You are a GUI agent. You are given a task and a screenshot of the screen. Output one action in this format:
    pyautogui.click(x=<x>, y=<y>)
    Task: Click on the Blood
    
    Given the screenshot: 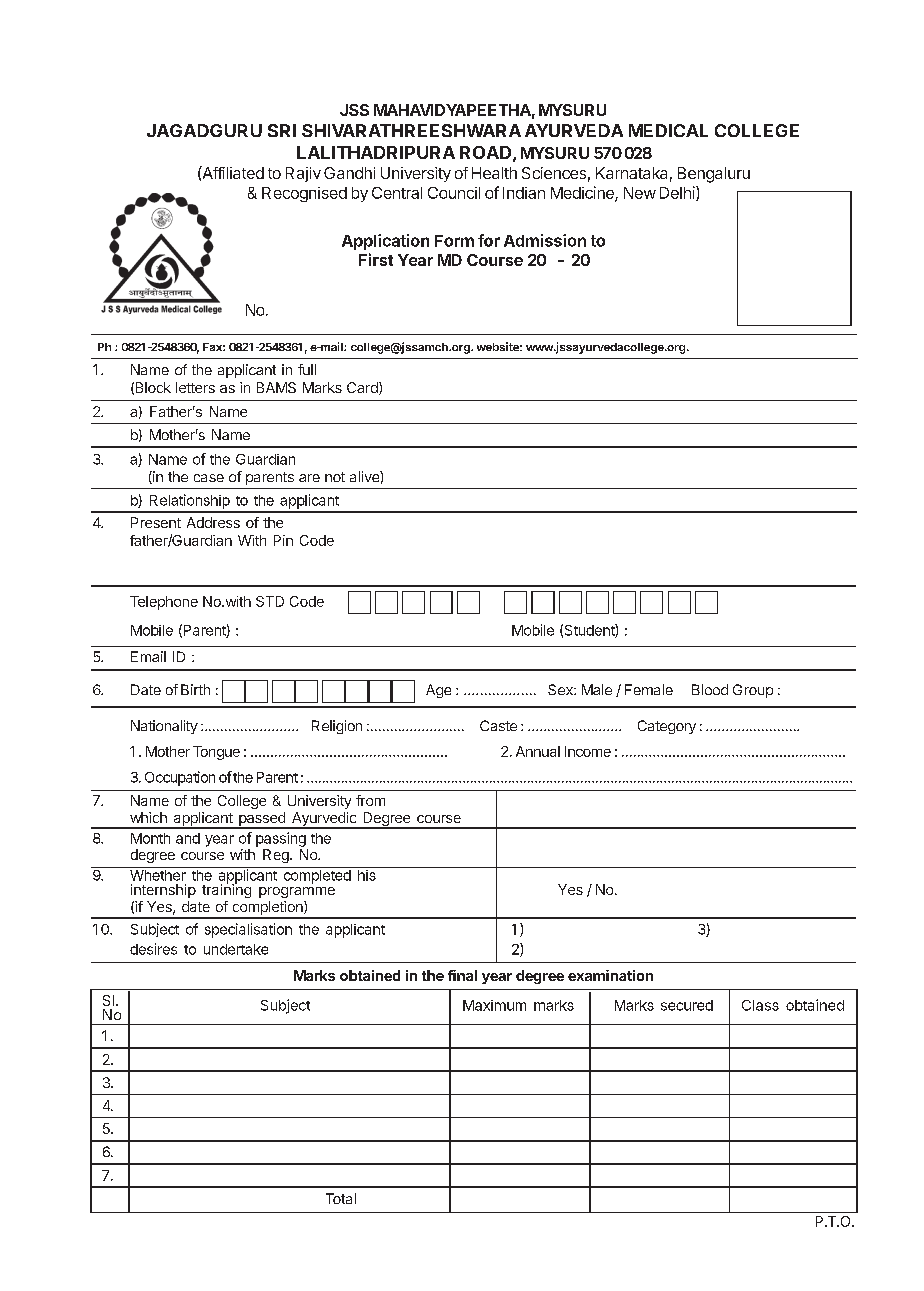 What is the action you would take?
    pyautogui.click(x=710, y=689)
